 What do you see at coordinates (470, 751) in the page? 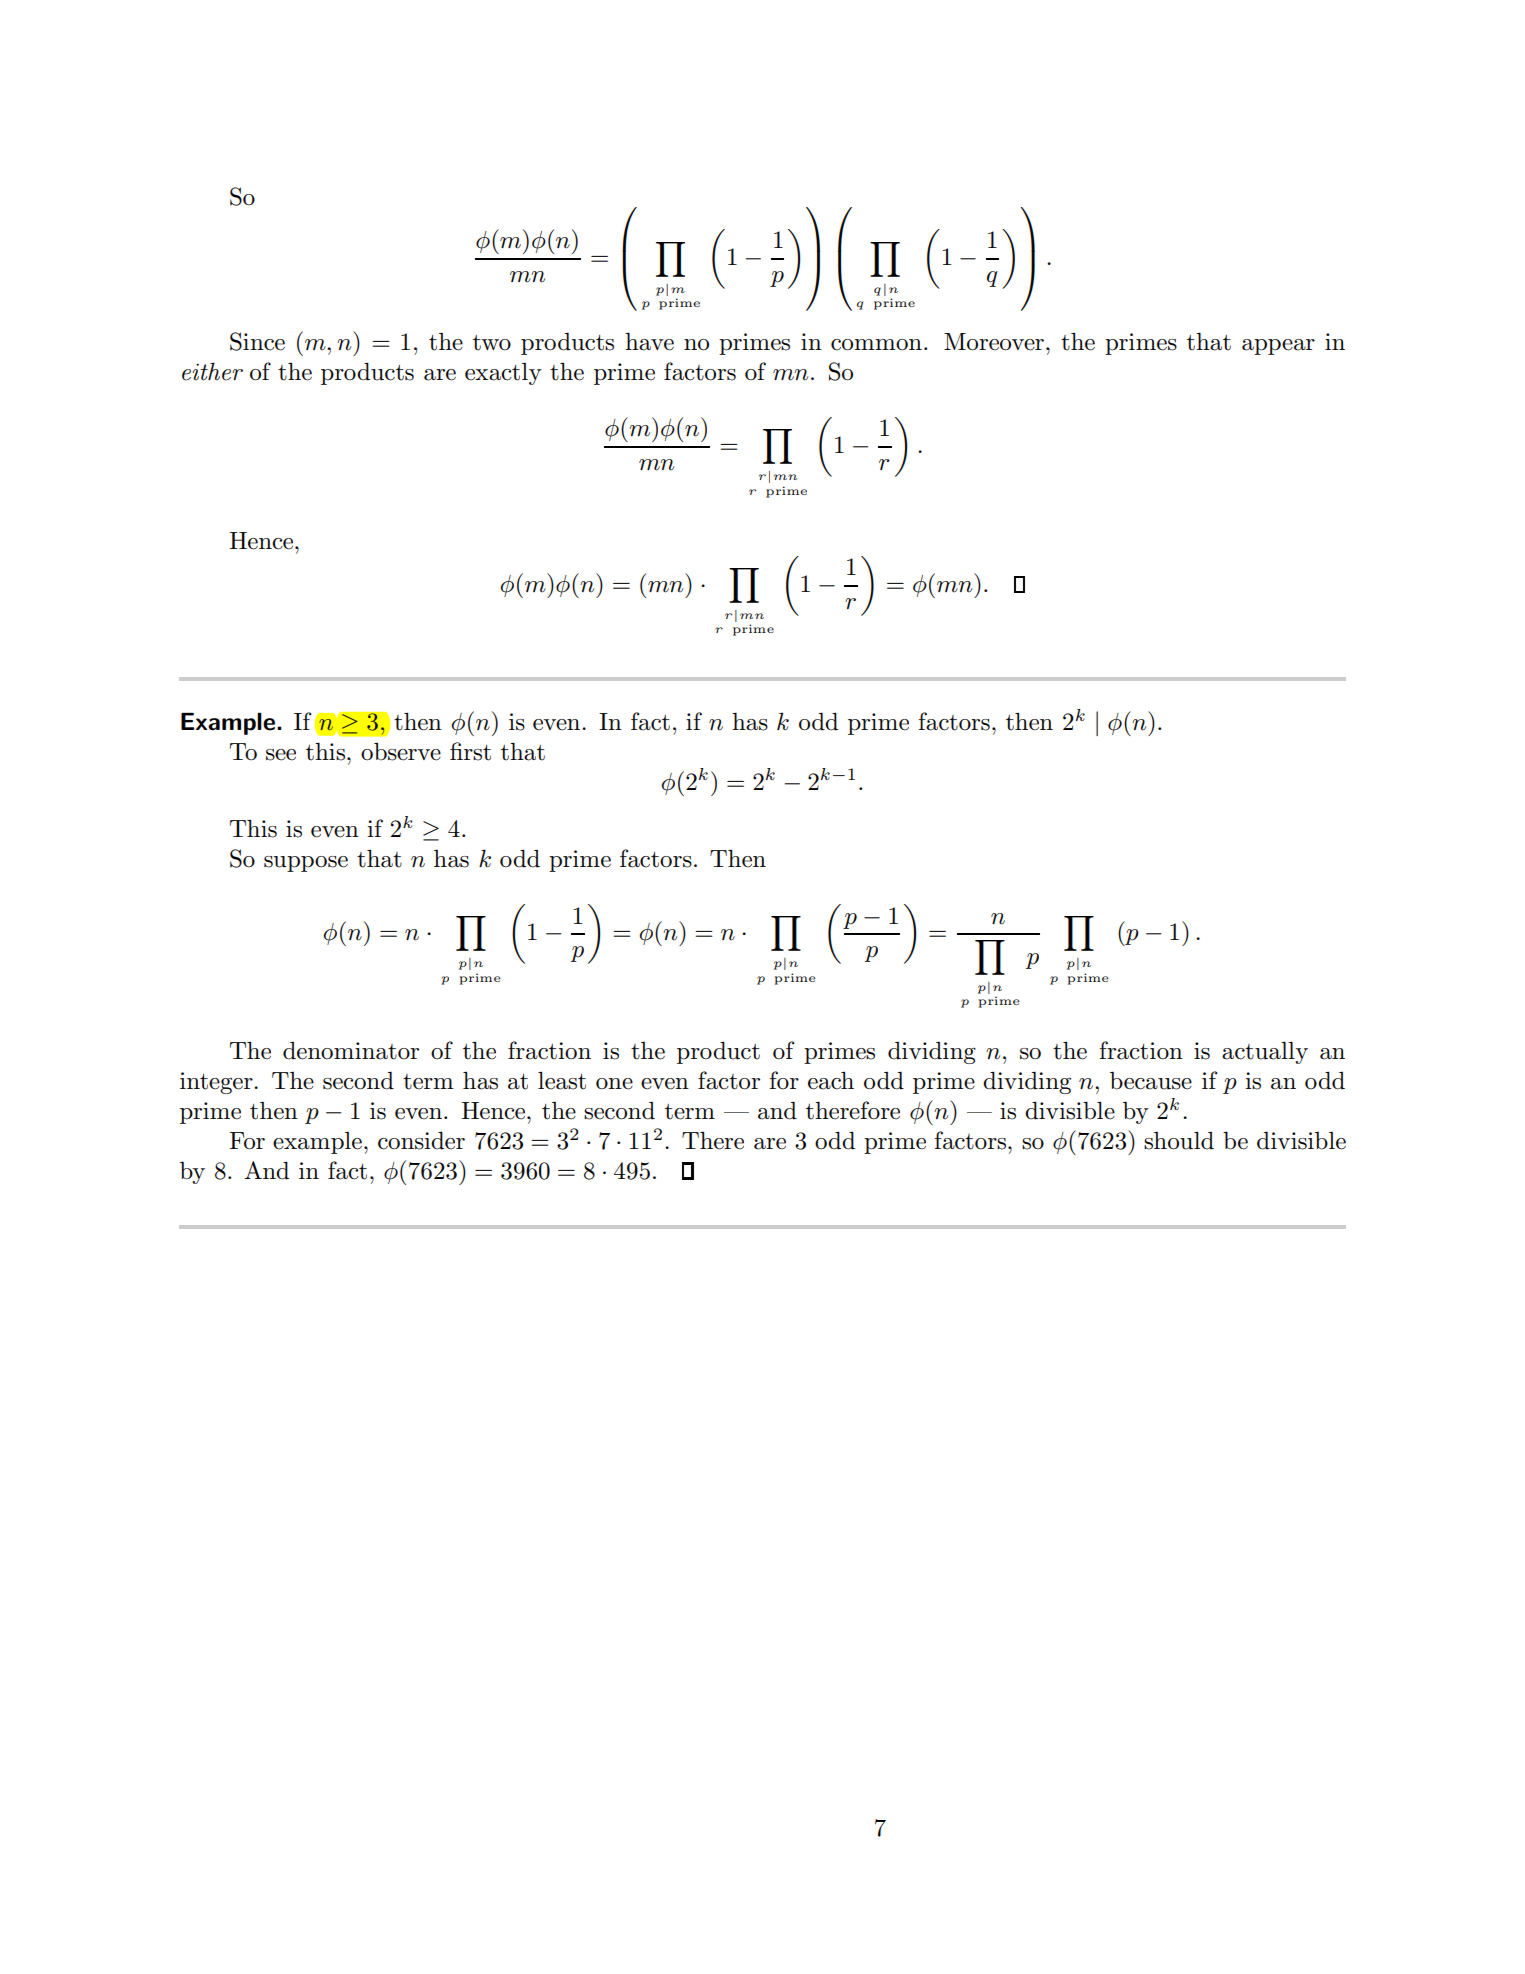
I see `first` at bounding box center [470, 751].
